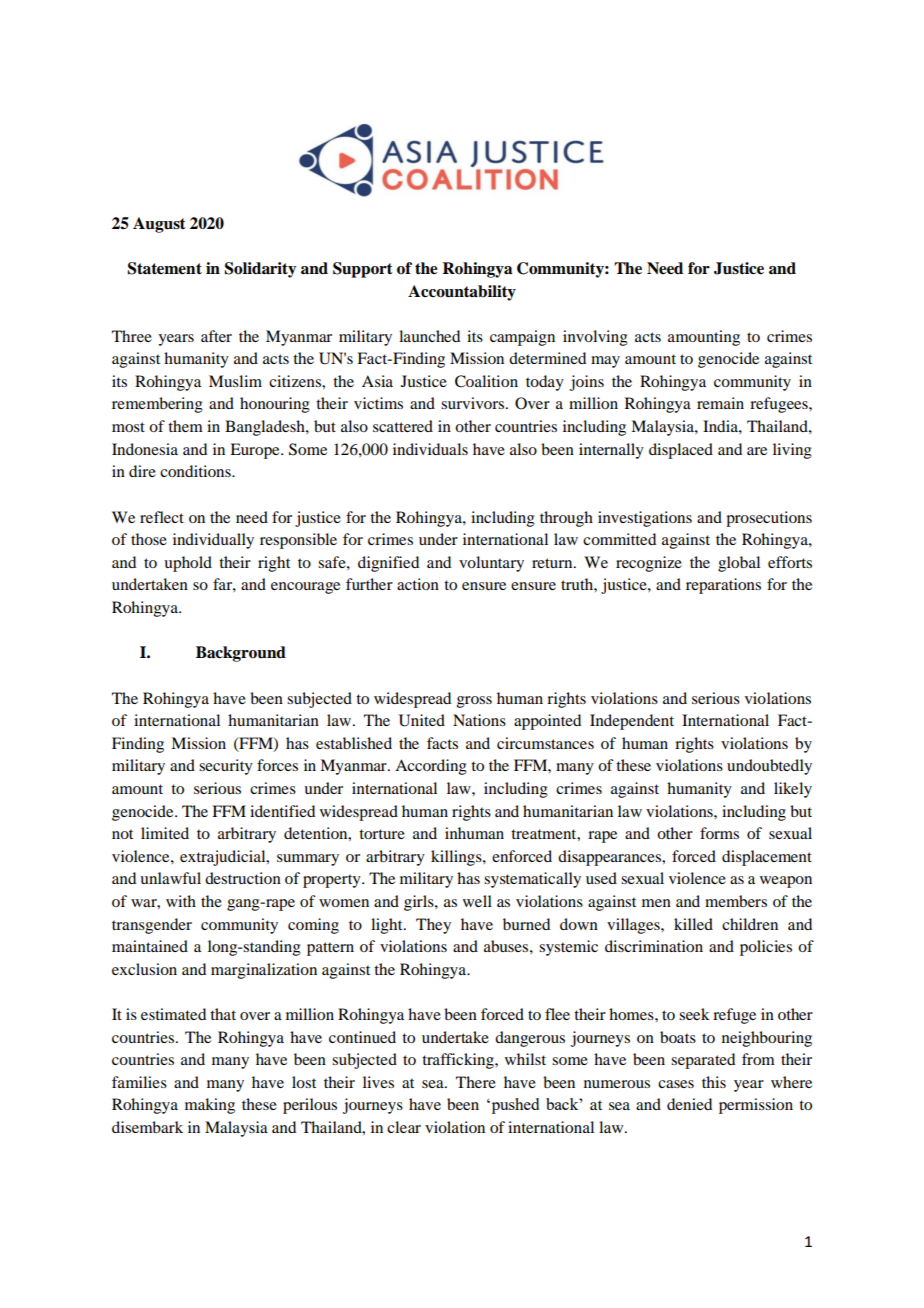  What do you see at coordinates (181, 901) in the document?
I see `with` at bounding box center [181, 901].
